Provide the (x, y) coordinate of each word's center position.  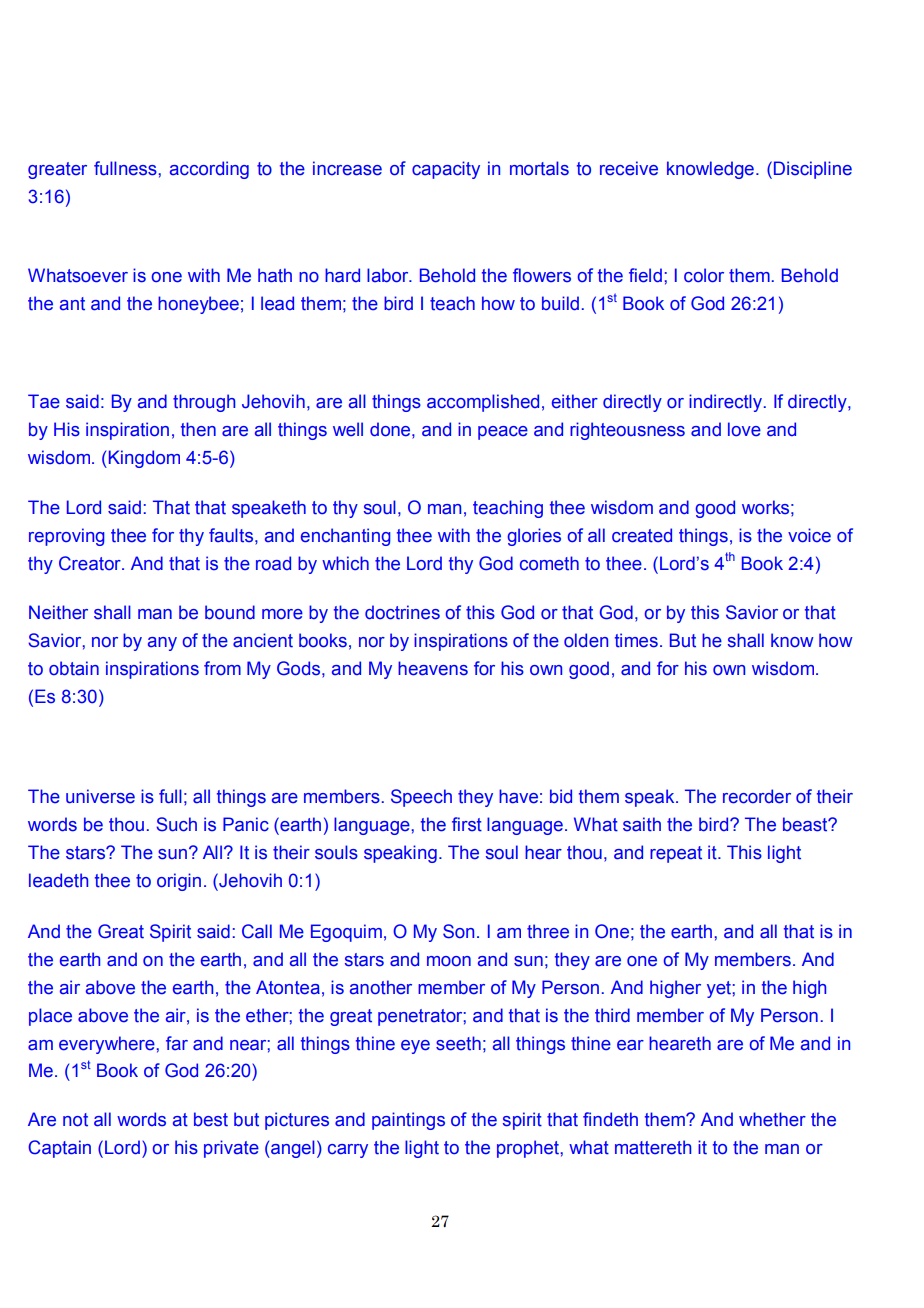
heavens (433, 668)
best (211, 1119)
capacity (446, 170)
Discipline (813, 170)
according (209, 170)
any (162, 644)
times (636, 640)
